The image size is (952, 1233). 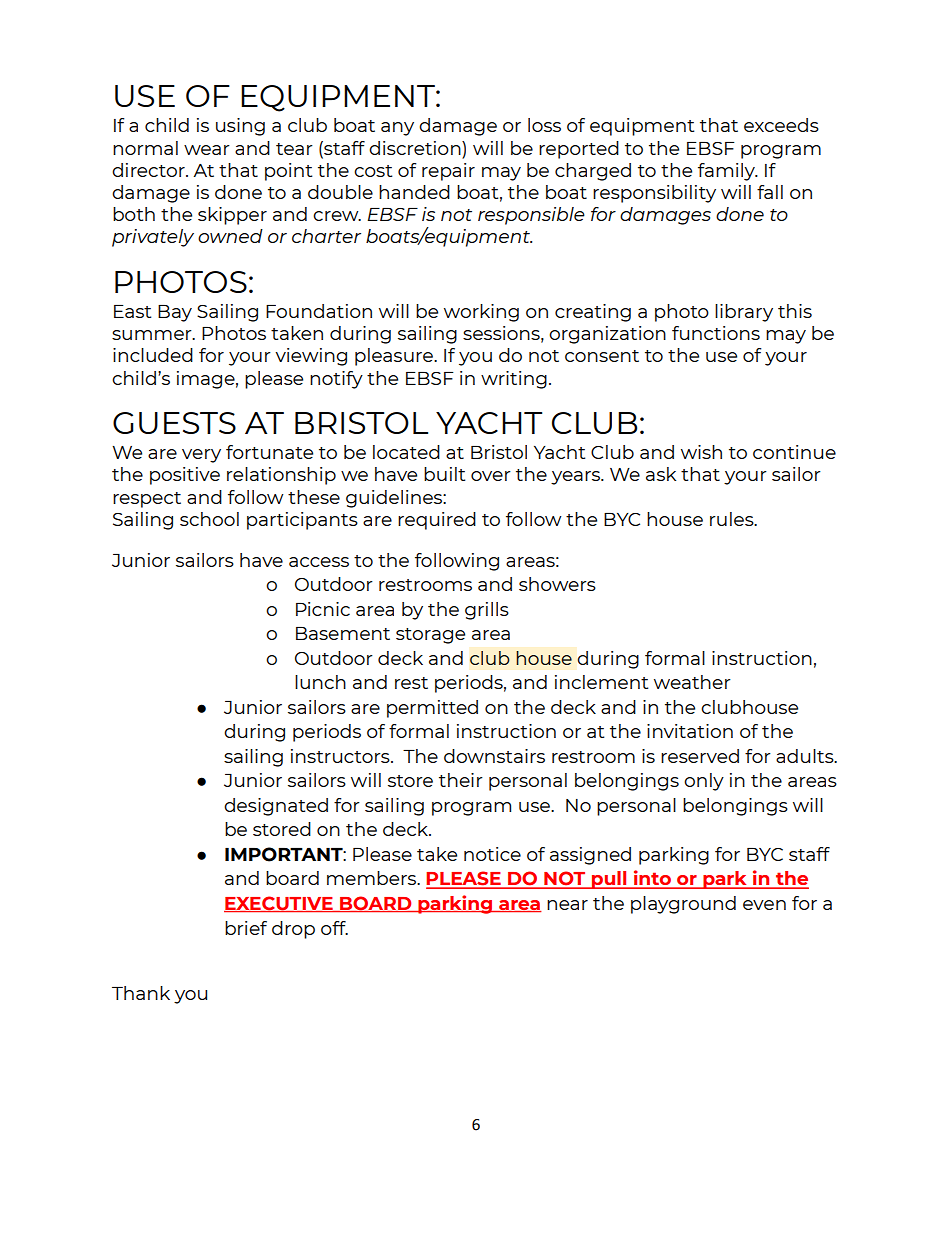 I want to click on downstairs, so click(x=494, y=756).
